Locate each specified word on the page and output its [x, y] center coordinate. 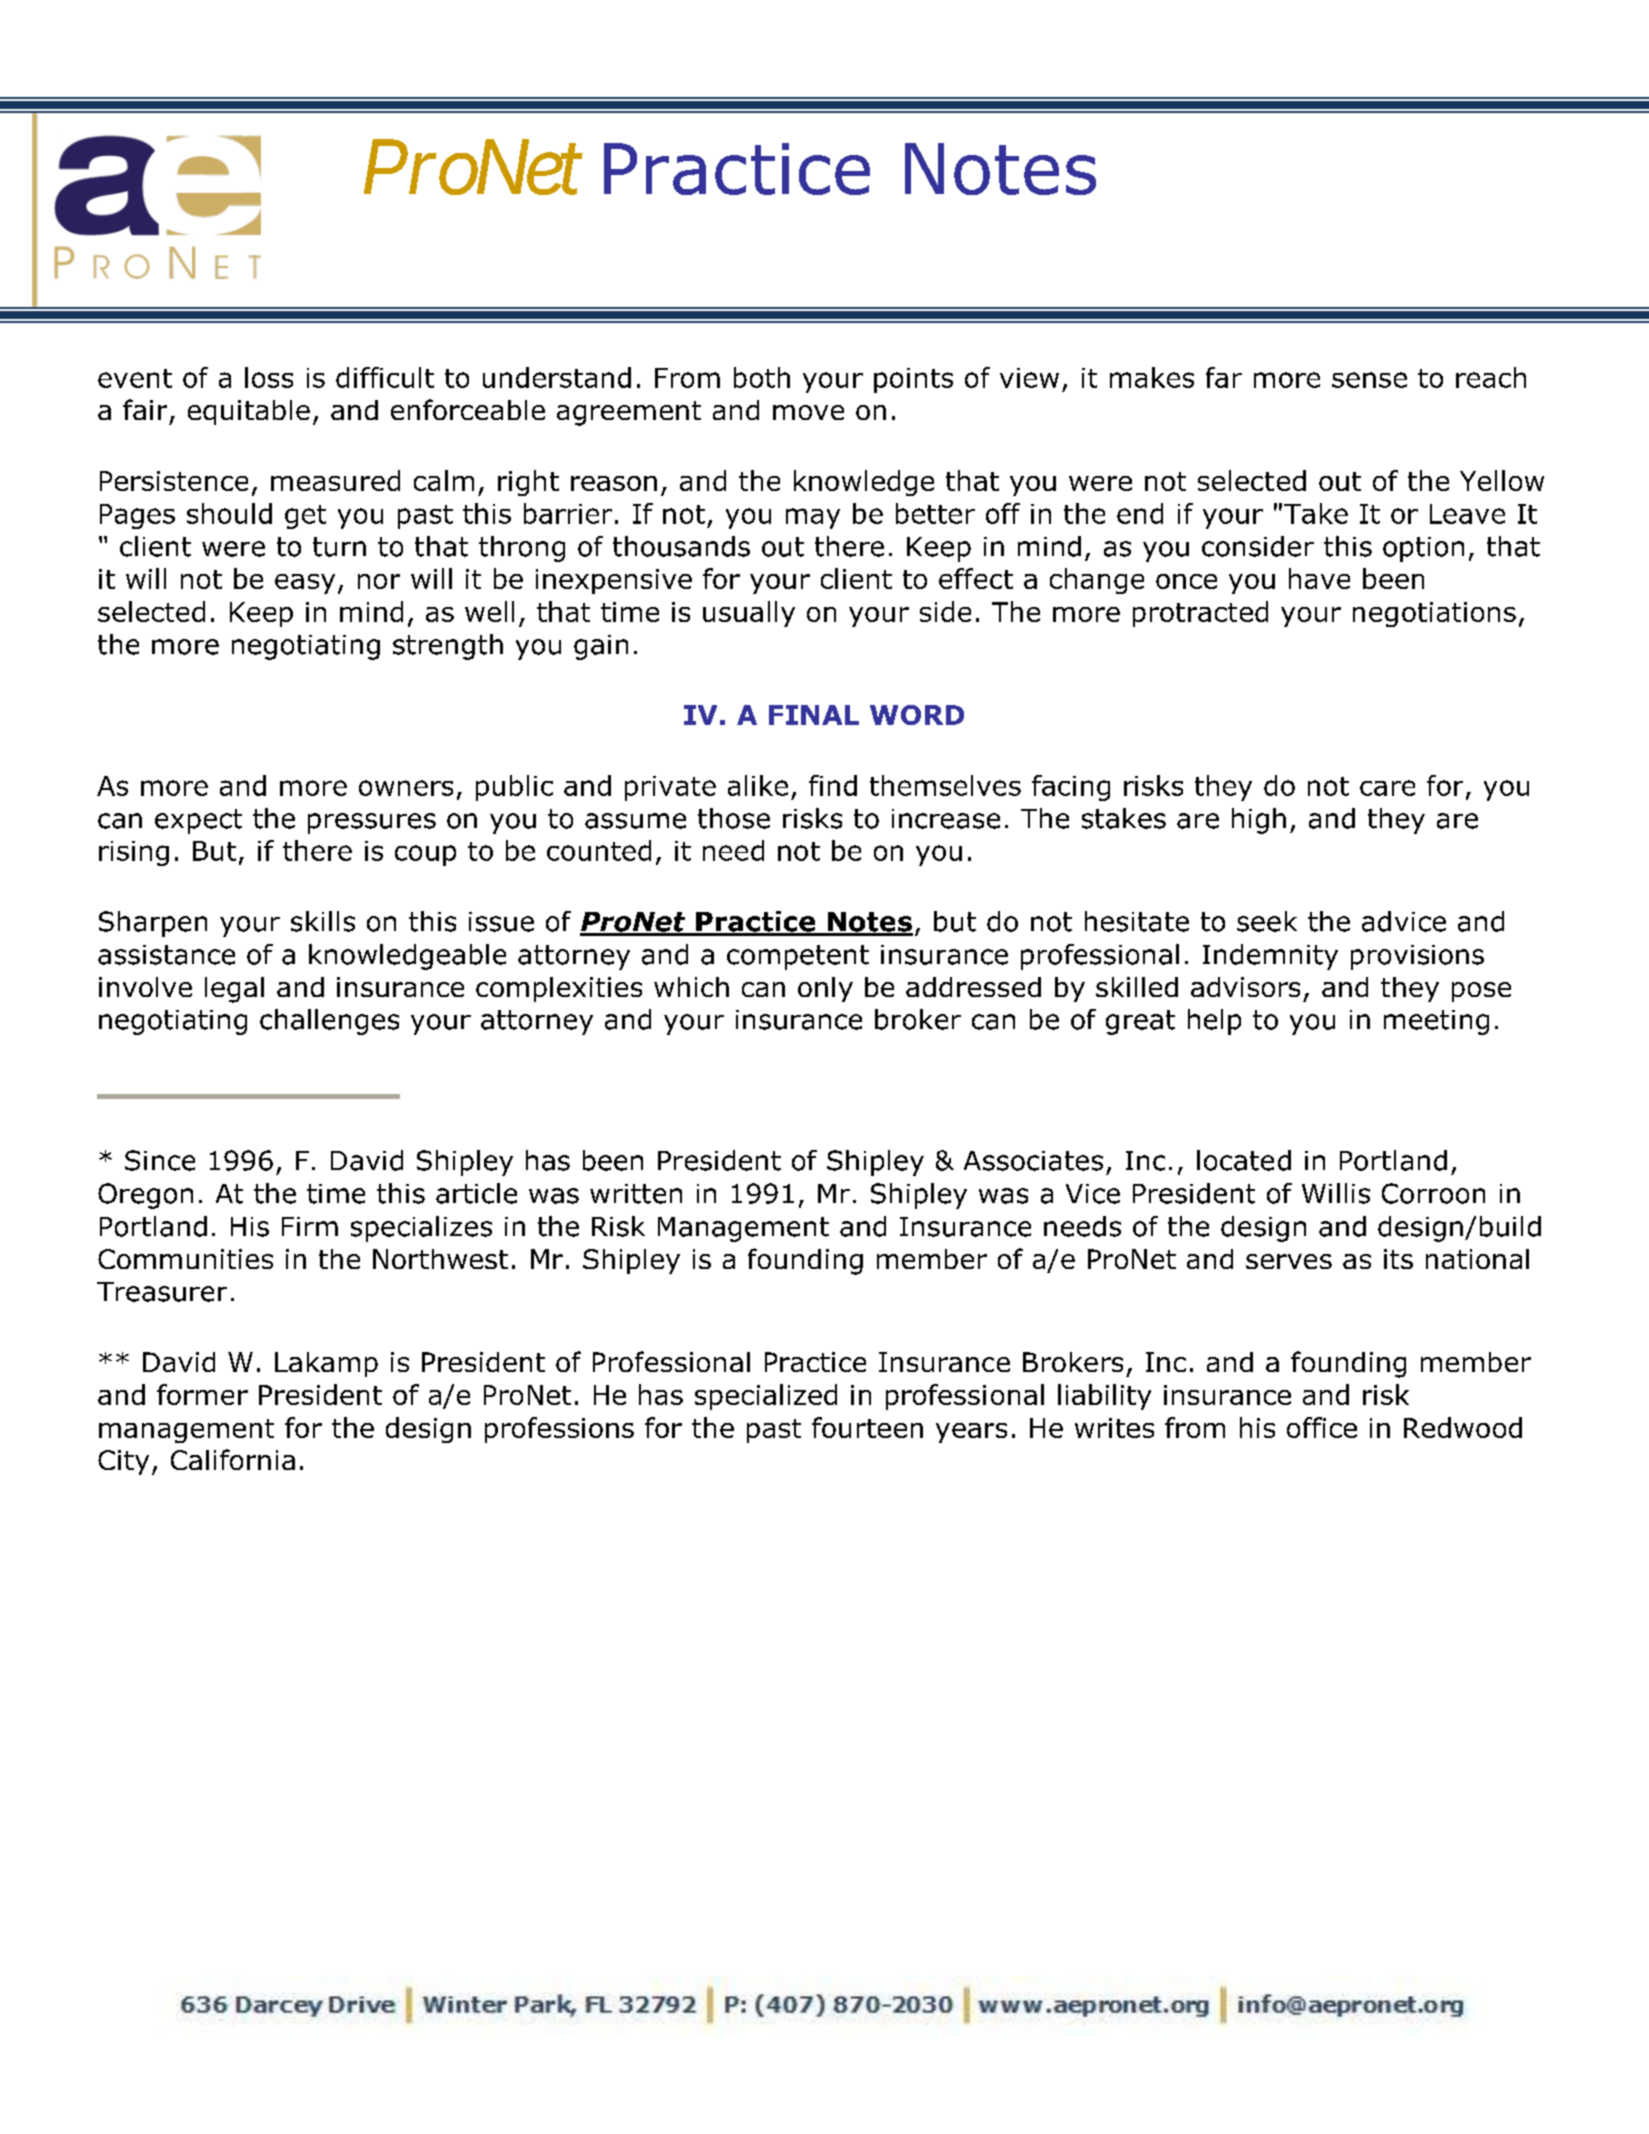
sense [1369, 380]
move [808, 412]
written [636, 1194]
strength [448, 647]
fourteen [867, 1427]
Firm [310, 1226]
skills [323, 921]
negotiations [1434, 614]
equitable [249, 412]
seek [1267, 921]
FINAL [814, 715]
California [233, 1459]
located [1244, 1160]
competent [798, 957]
